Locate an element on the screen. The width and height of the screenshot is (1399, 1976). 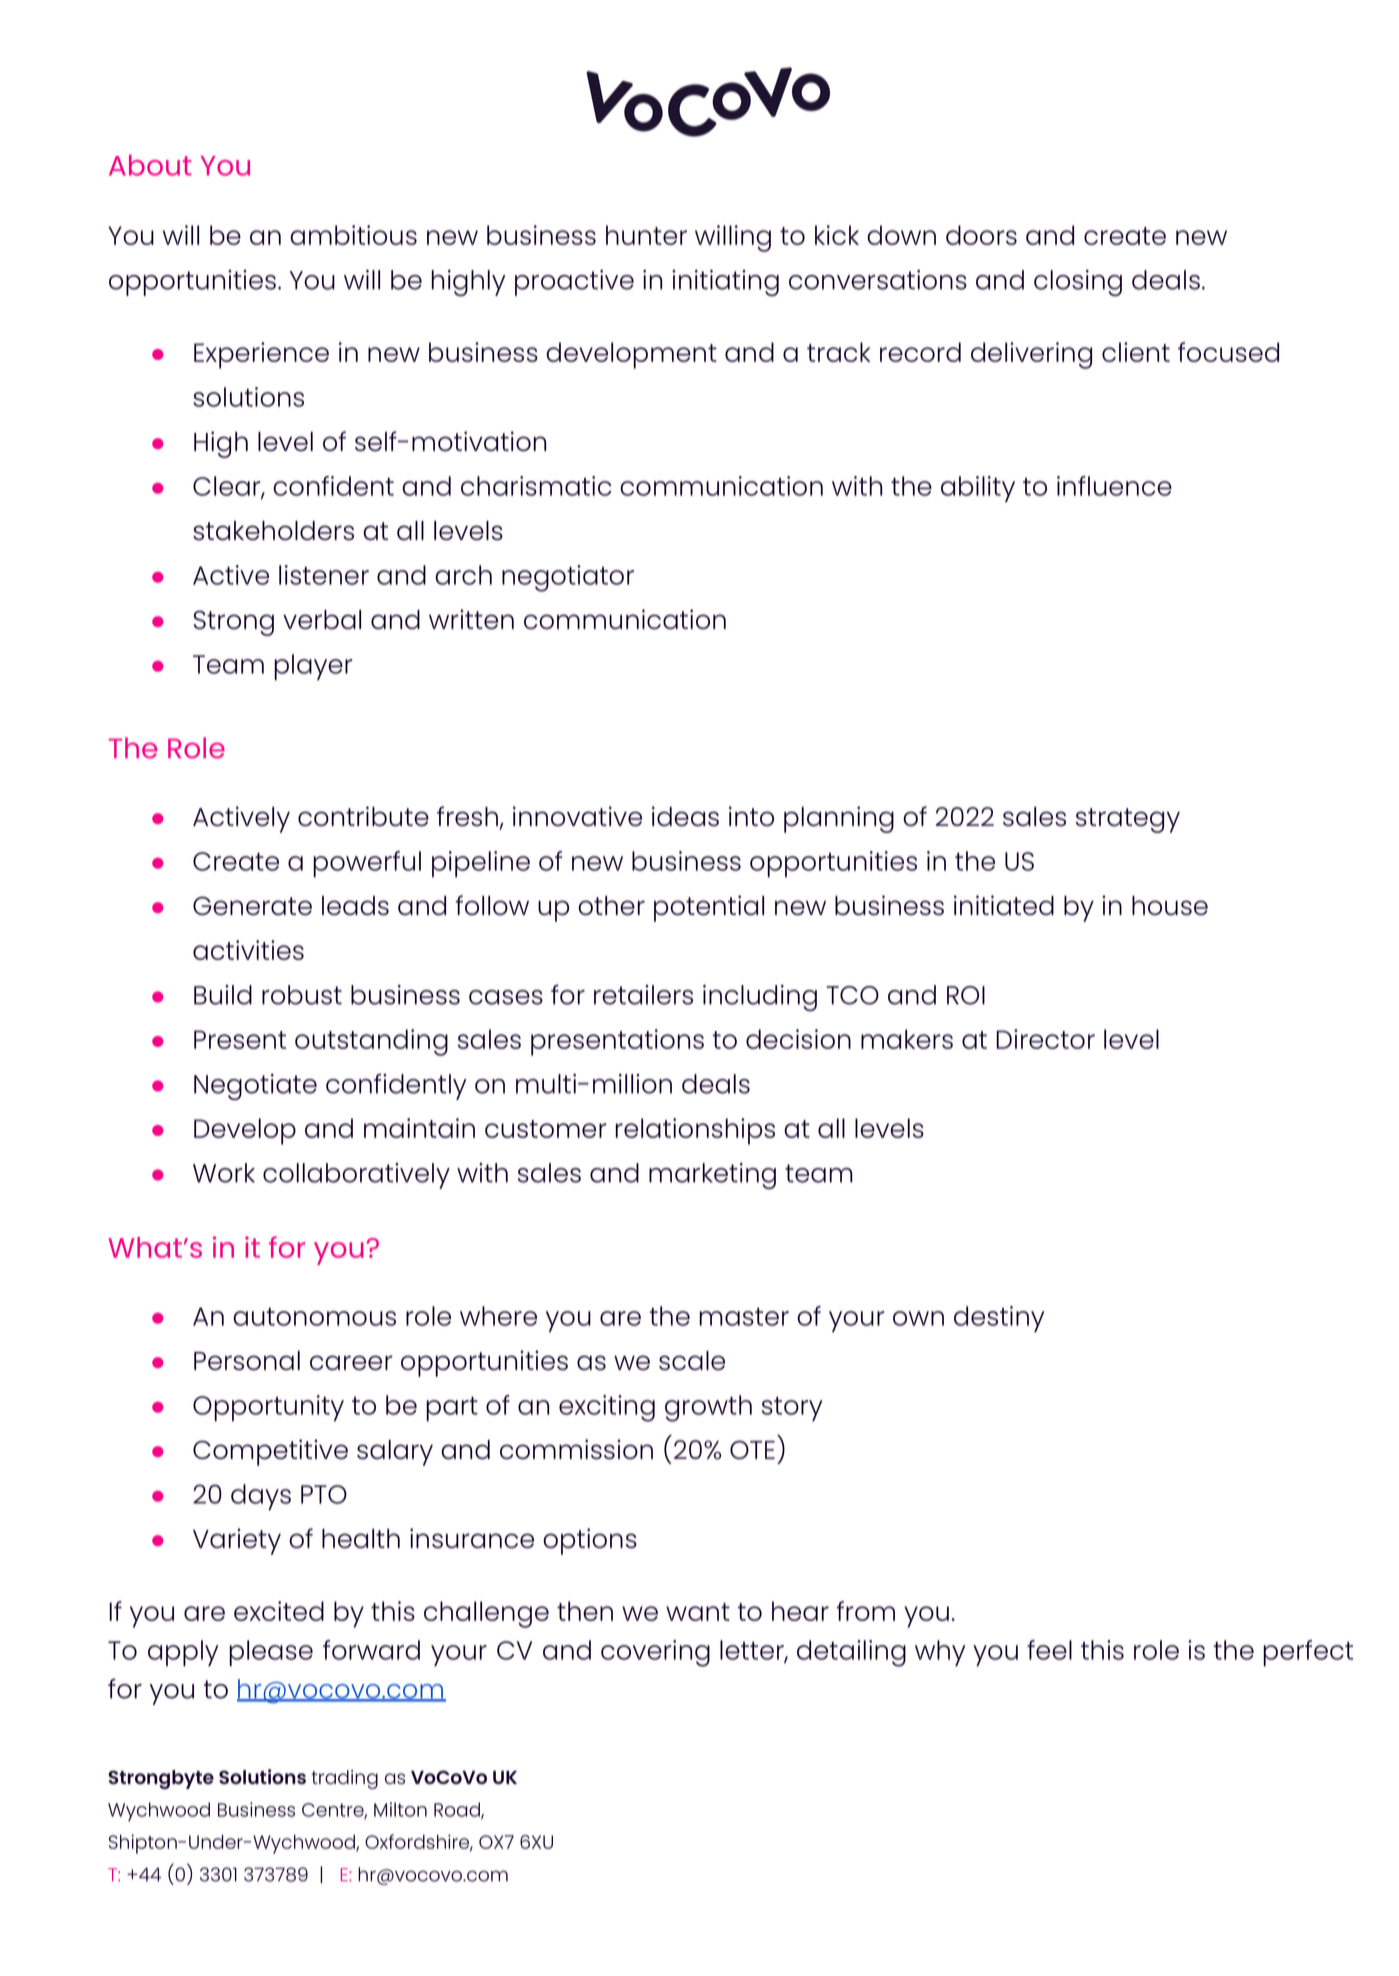
marketing is located at coordinates (712, 1176).
